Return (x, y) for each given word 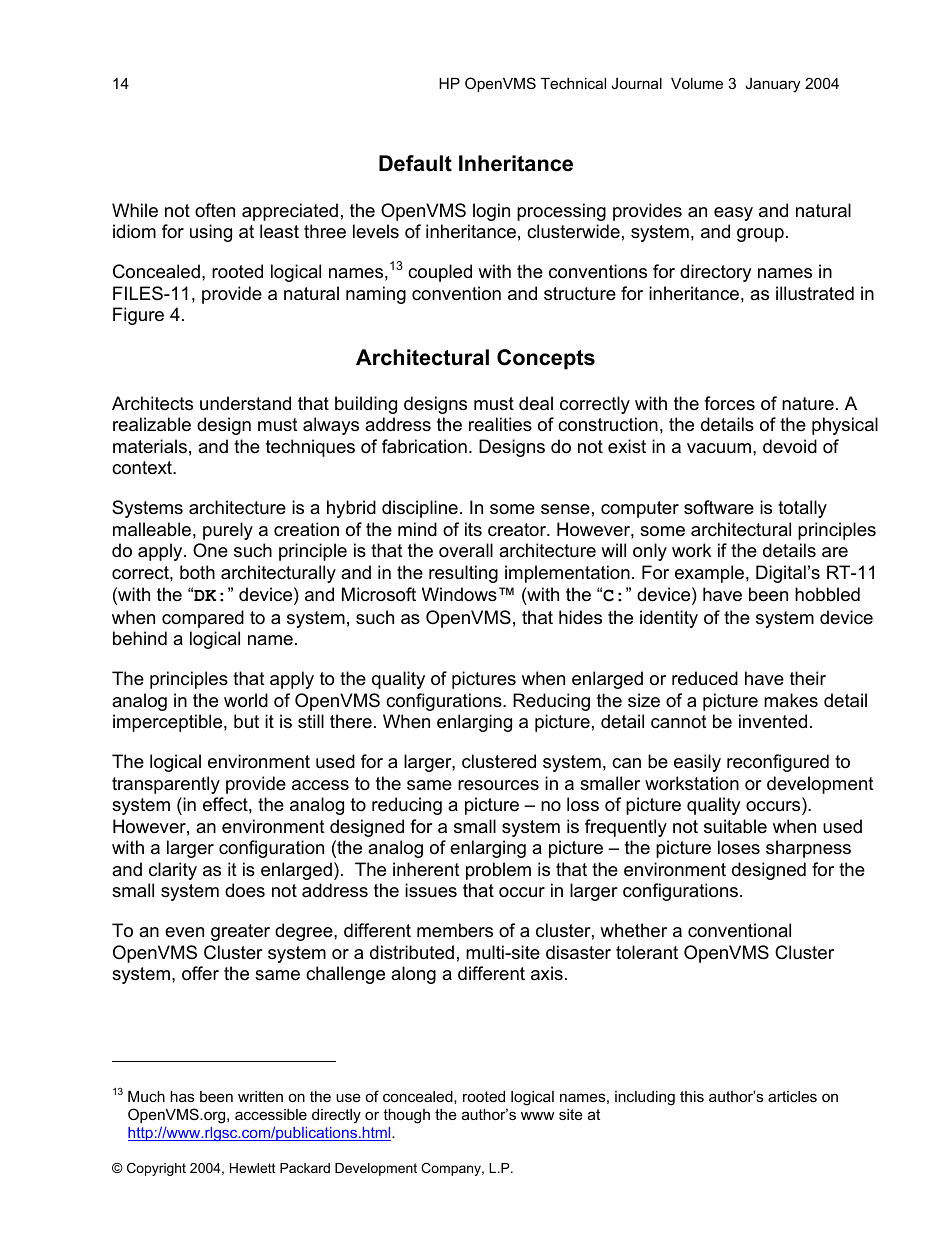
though (406, 1116)
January (772, 85)
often (215, 210)
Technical (573, 83)
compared (203, 619)
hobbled (827, 594)
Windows (459, 594)
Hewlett (253, 1168)
